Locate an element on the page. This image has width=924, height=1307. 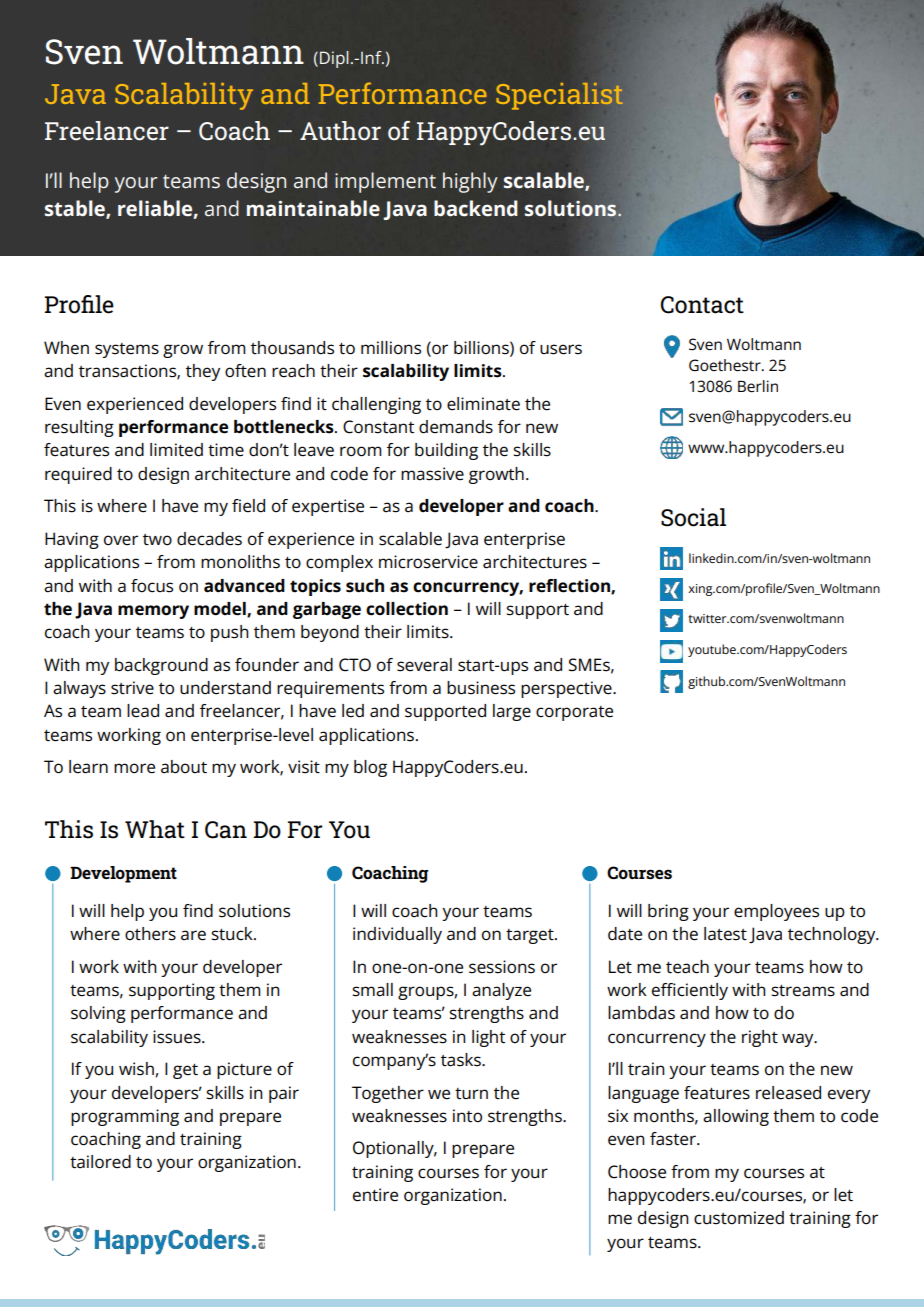
background is located at coordinates (161, 666).
